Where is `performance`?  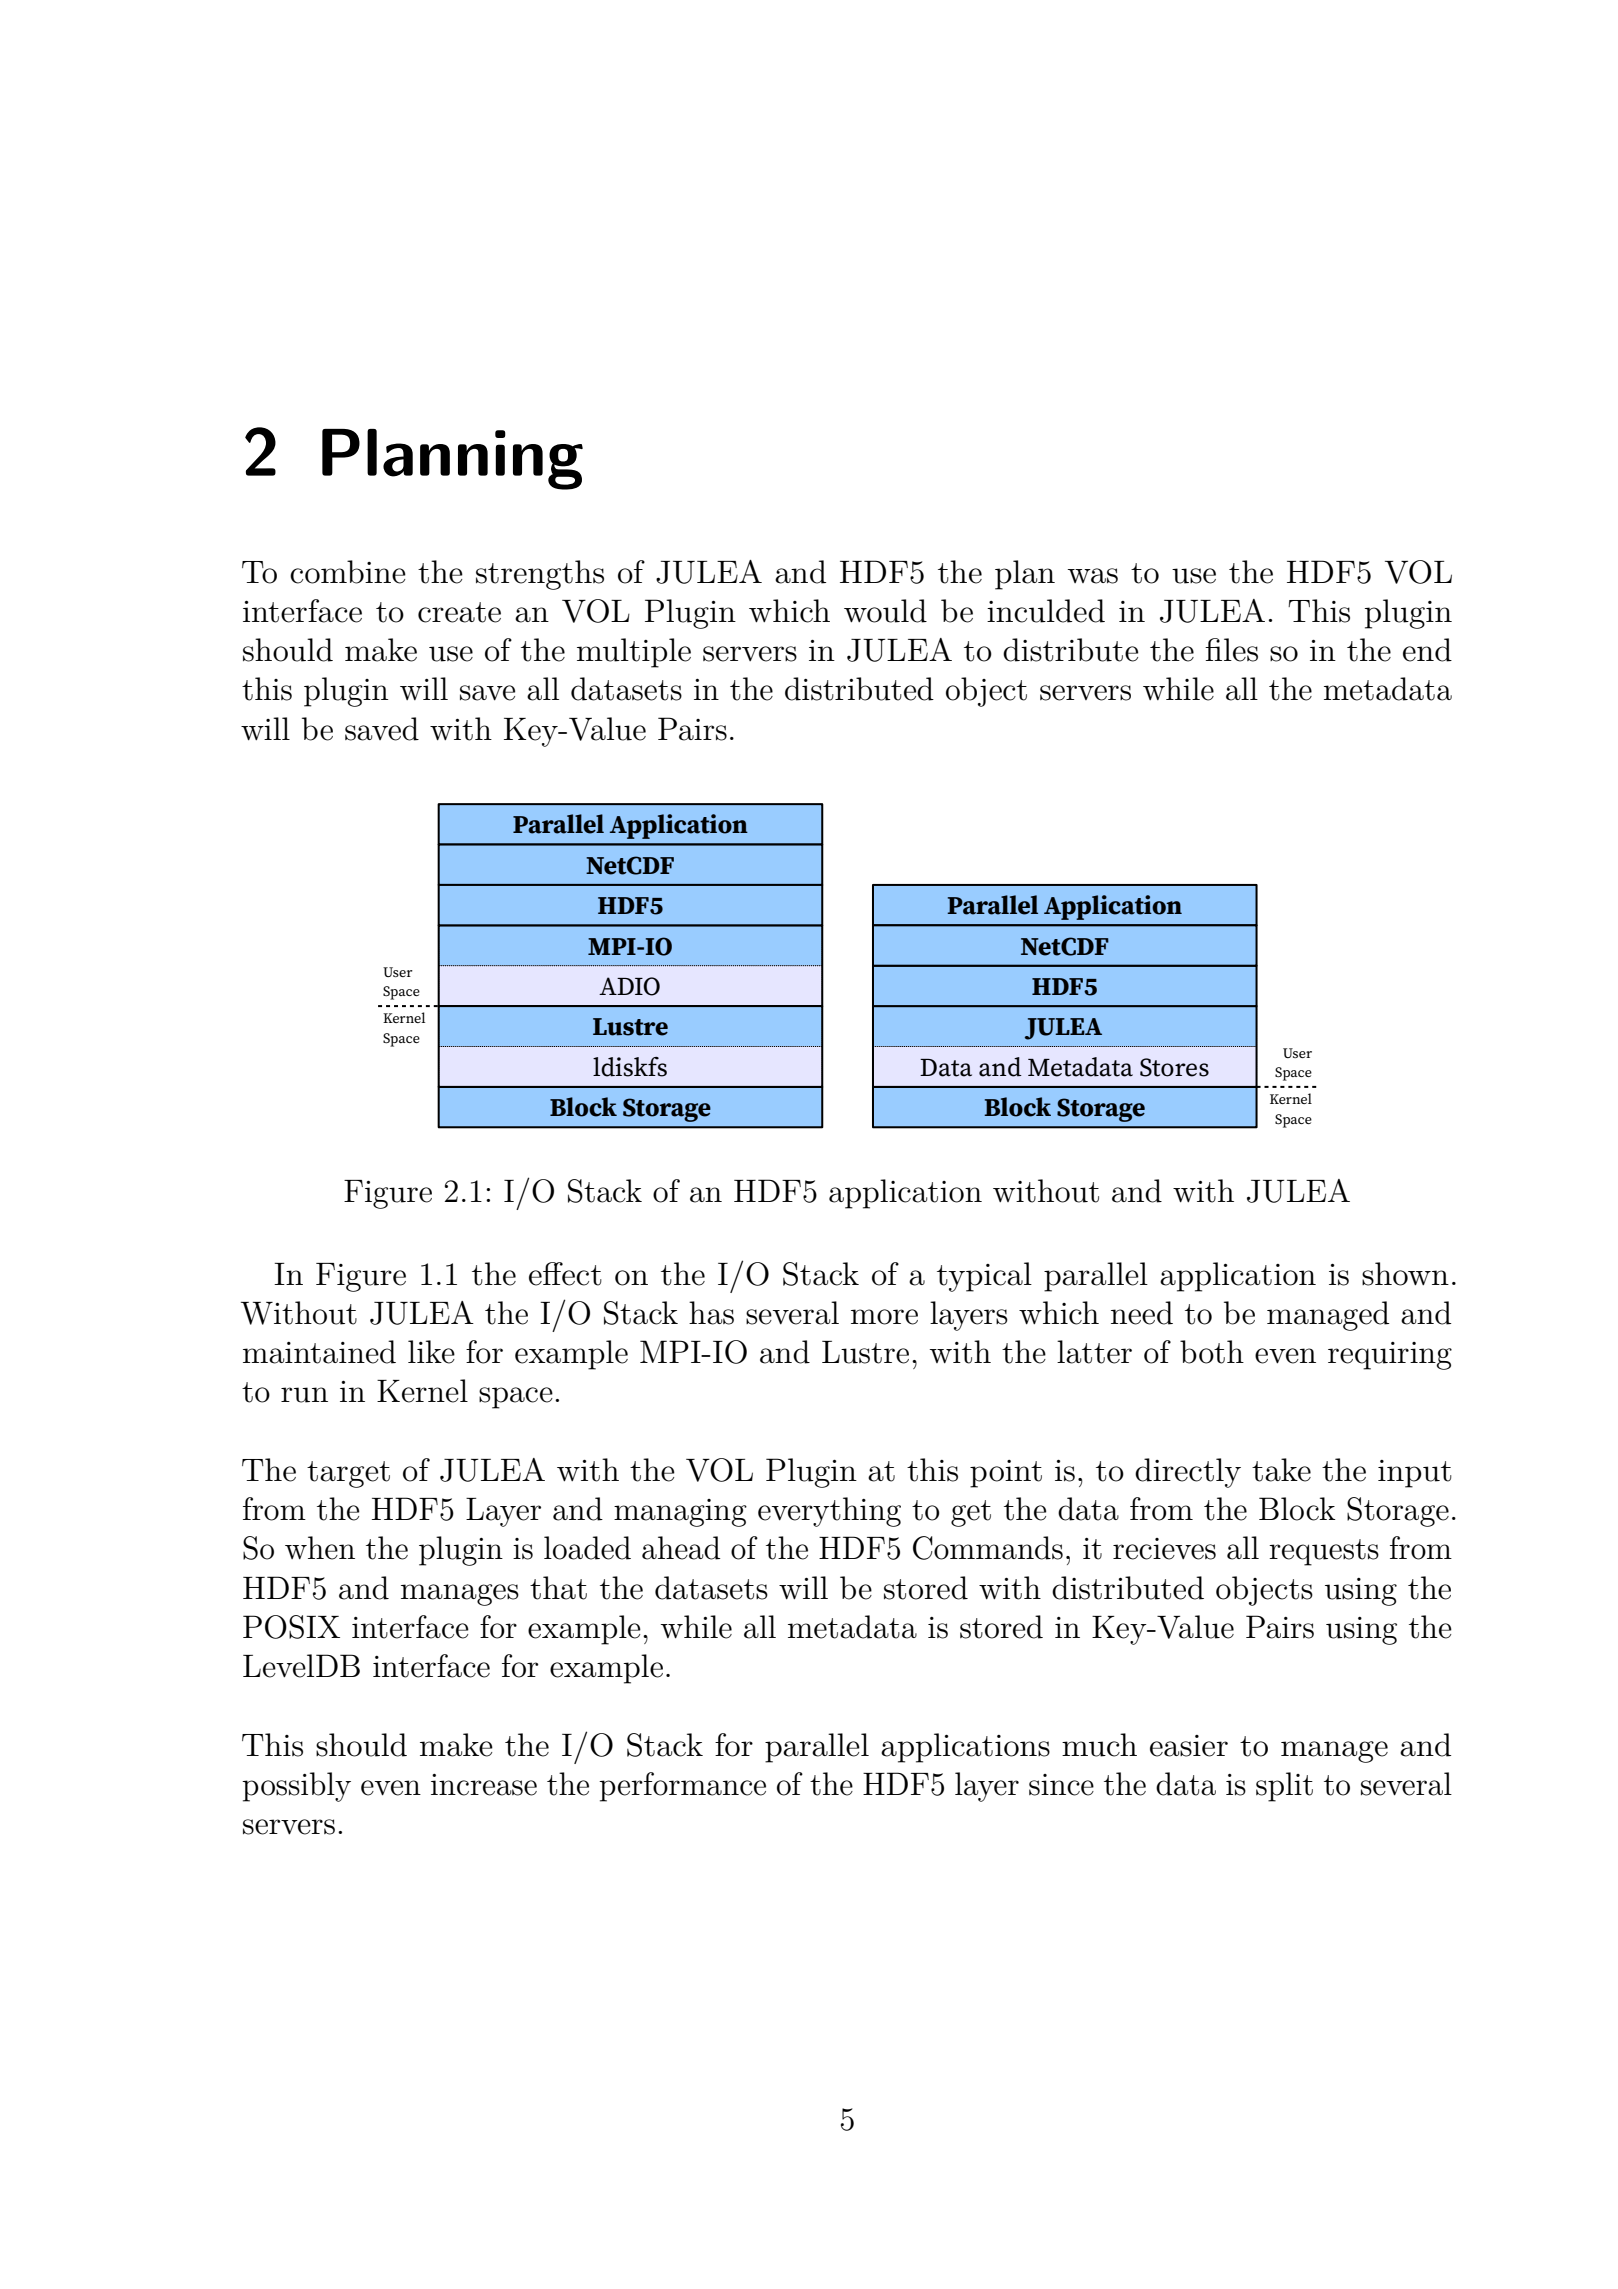
performance is located at coordinates (682, 1787).
